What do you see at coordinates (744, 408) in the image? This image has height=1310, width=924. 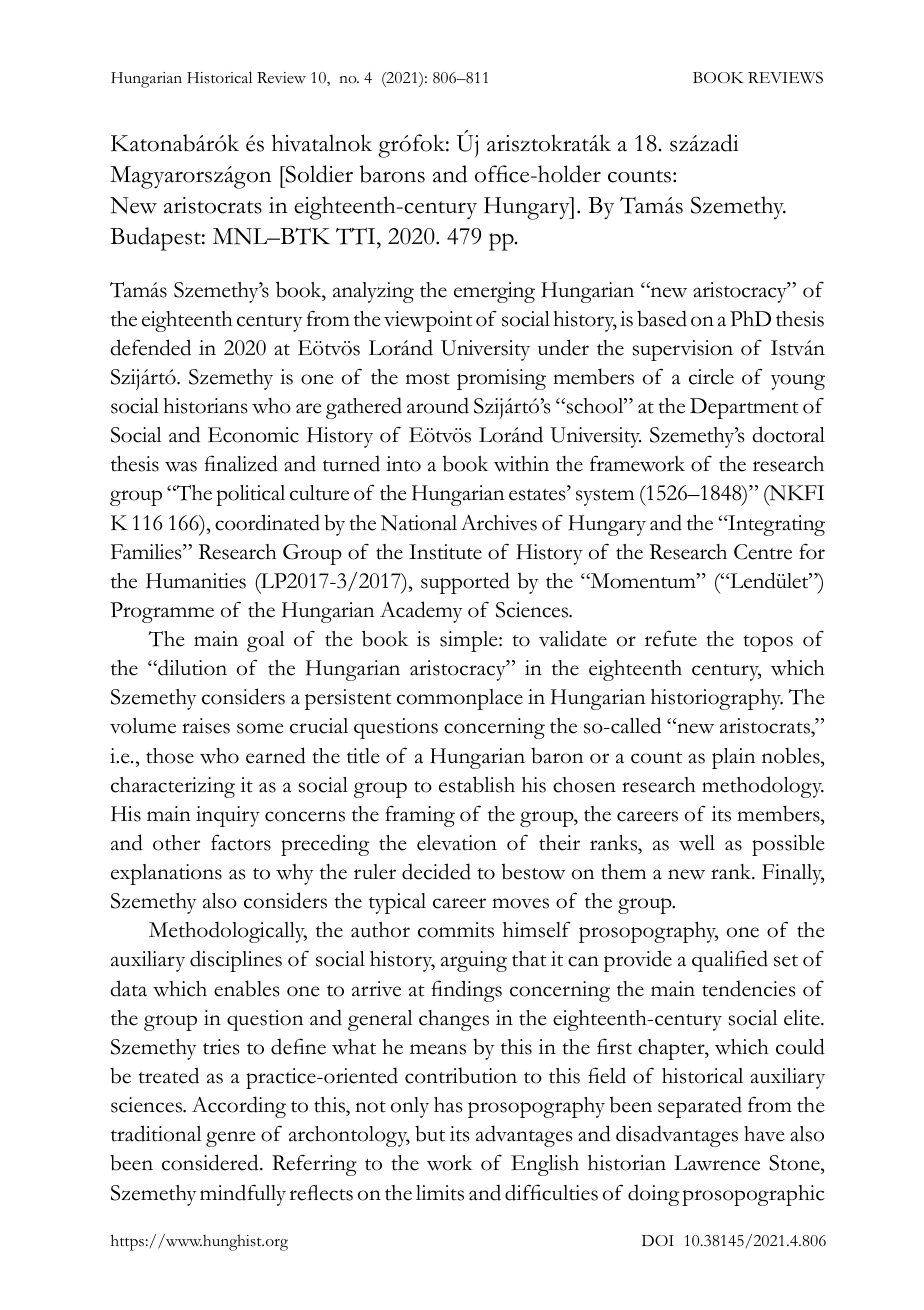 I see `Department` at bounding box center [744, 408].
